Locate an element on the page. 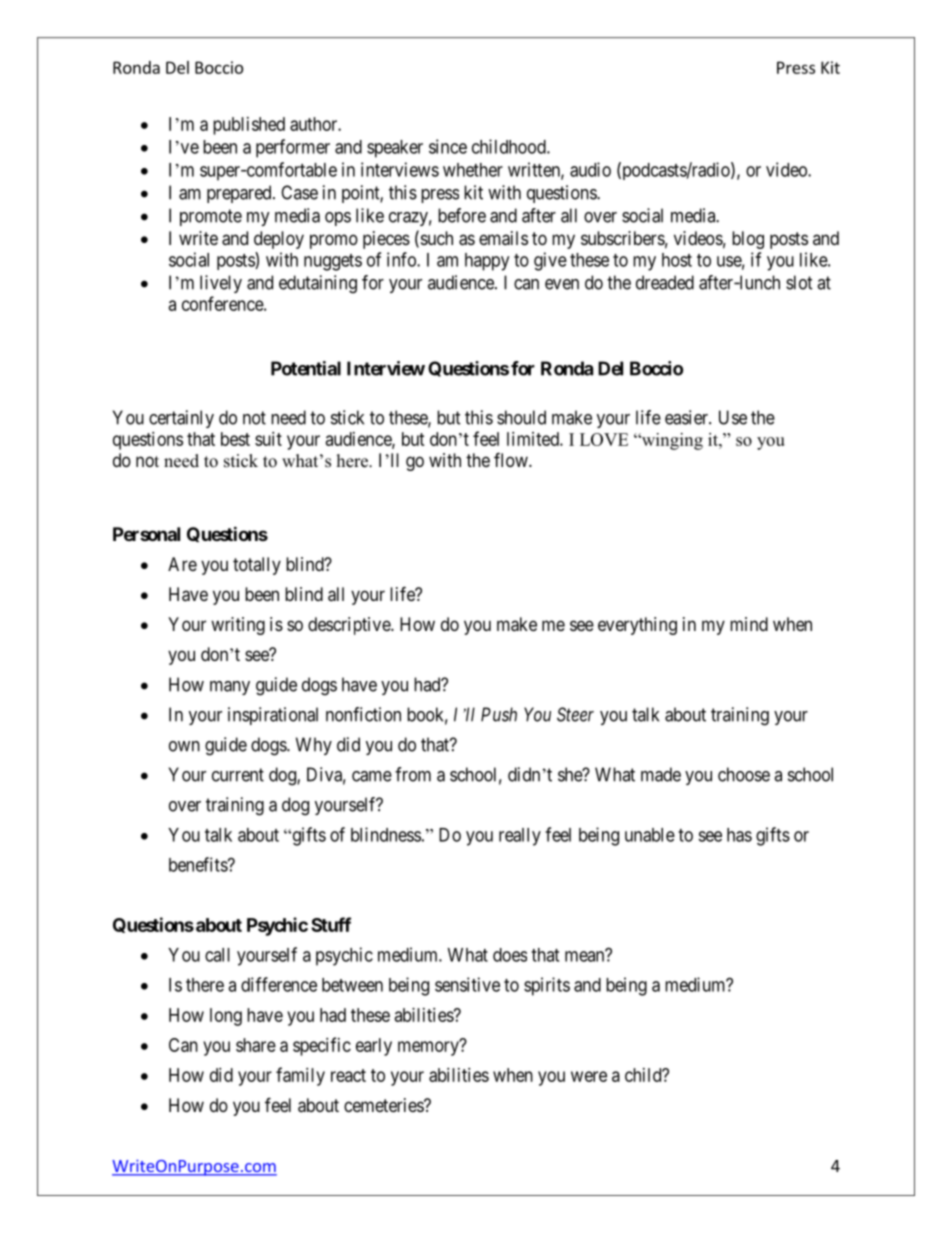  mind is located at coordinates (749, 624).
